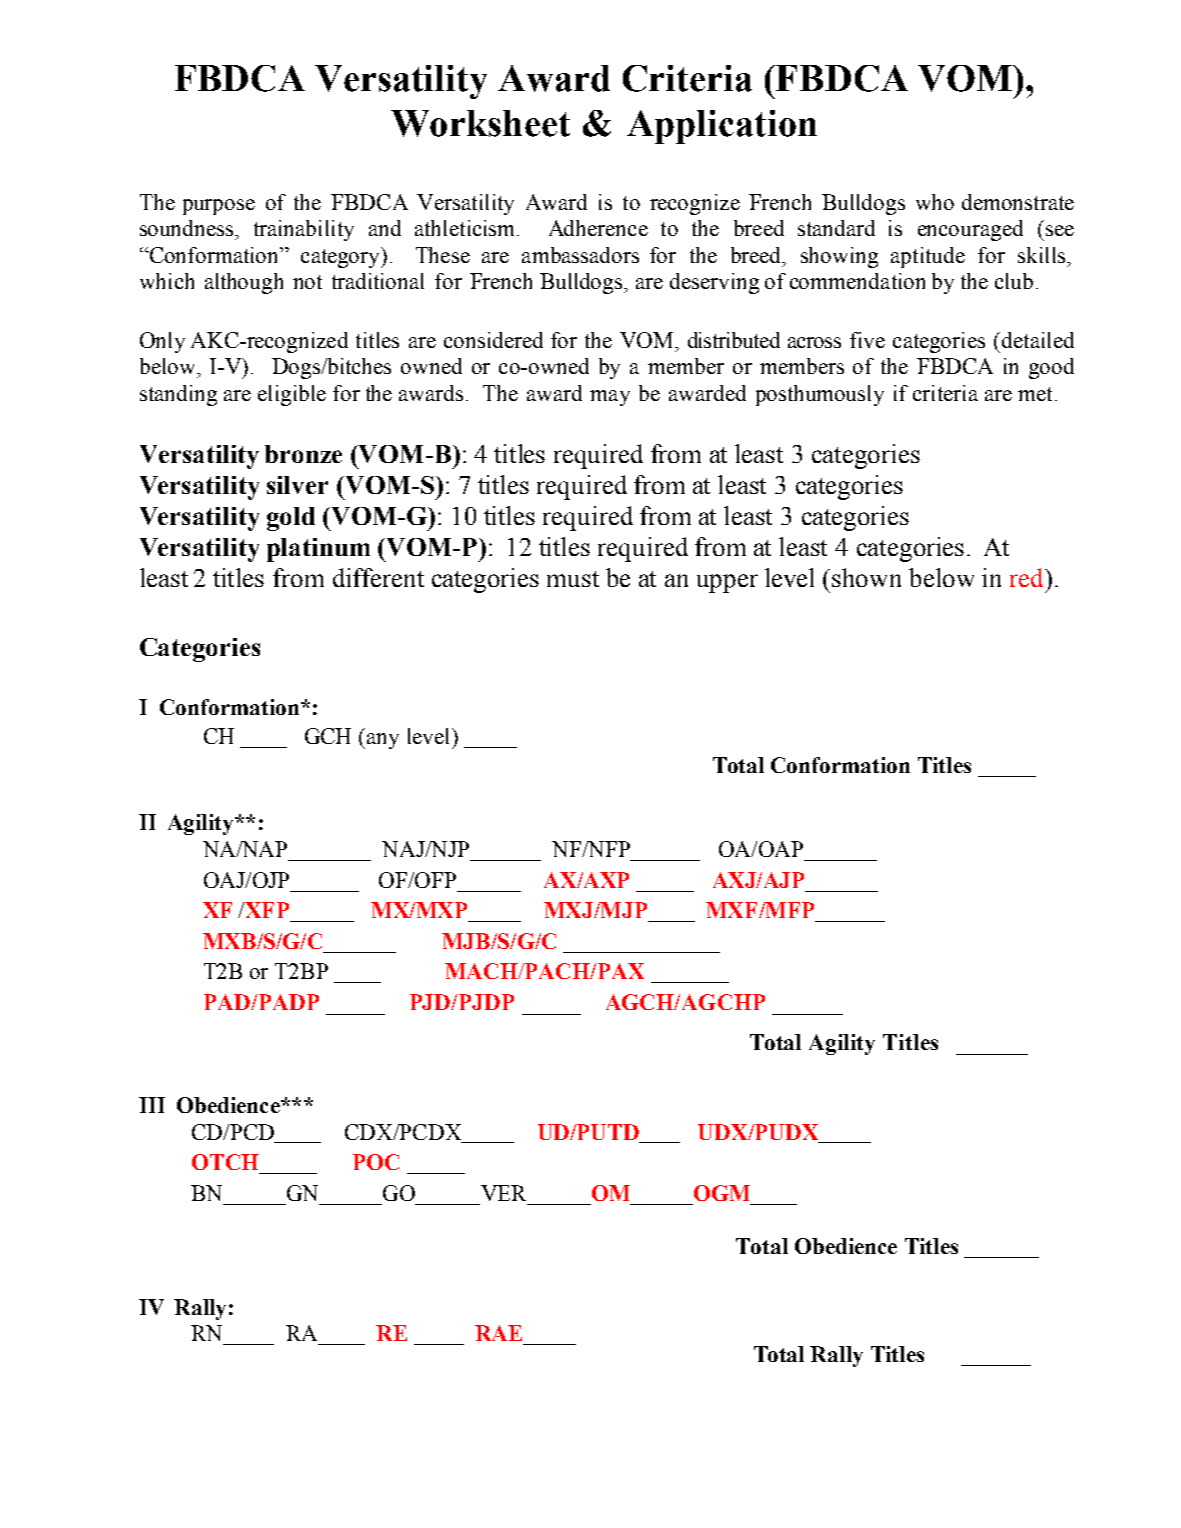 The width and height of the screenshot is (1181, 1528). I want to click on any, so click(383, 741).
